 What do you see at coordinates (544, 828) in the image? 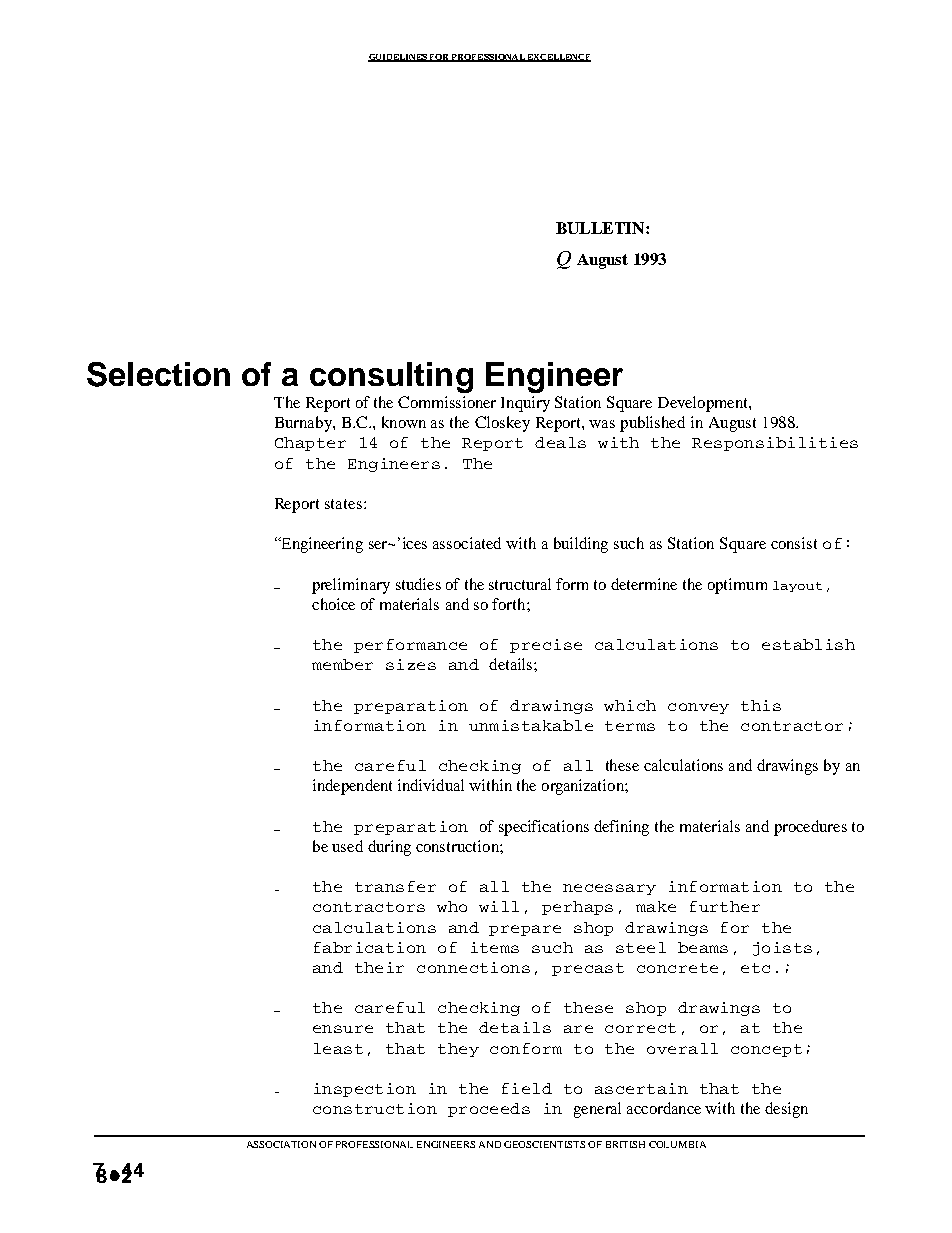
I see `specifications` at bounding box center [544, 828].
